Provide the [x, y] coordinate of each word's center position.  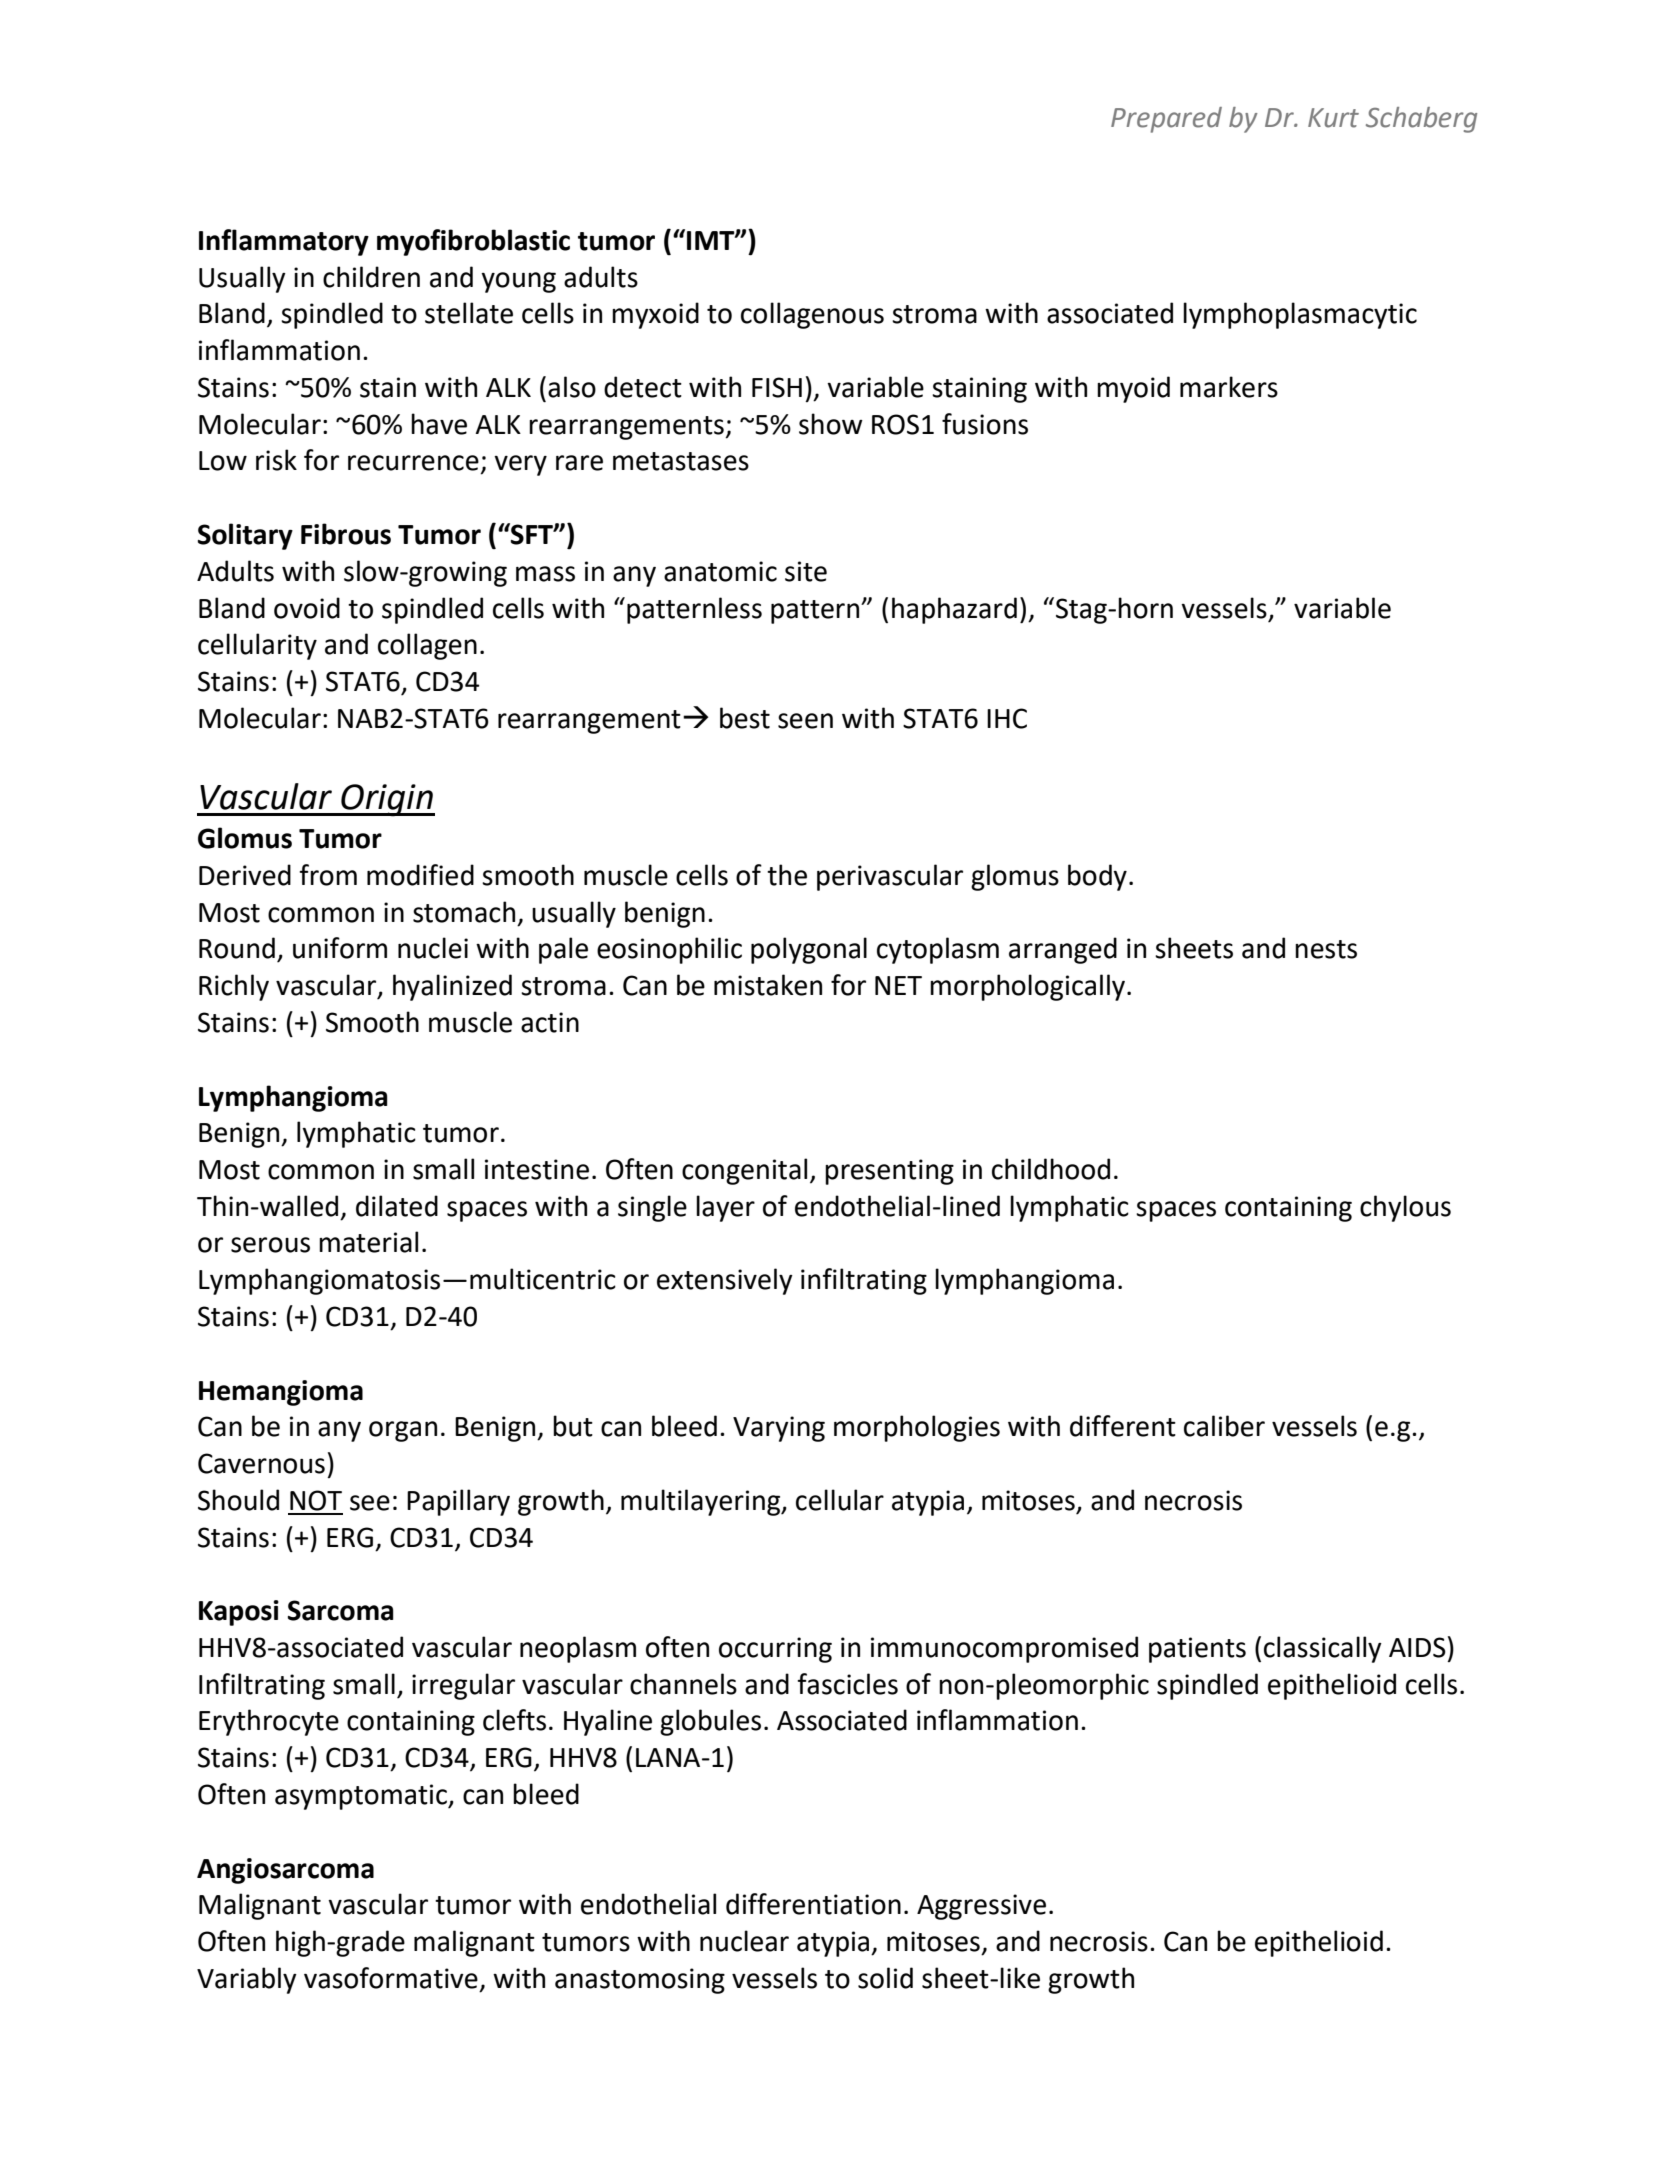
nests [1326, 949]
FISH [777, 387]
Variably [247, 1980]
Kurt [1333, 118]
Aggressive [981, 1907]
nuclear [744, 1941]
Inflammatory [284, 242]
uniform [340, 948]
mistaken [768, 985]
